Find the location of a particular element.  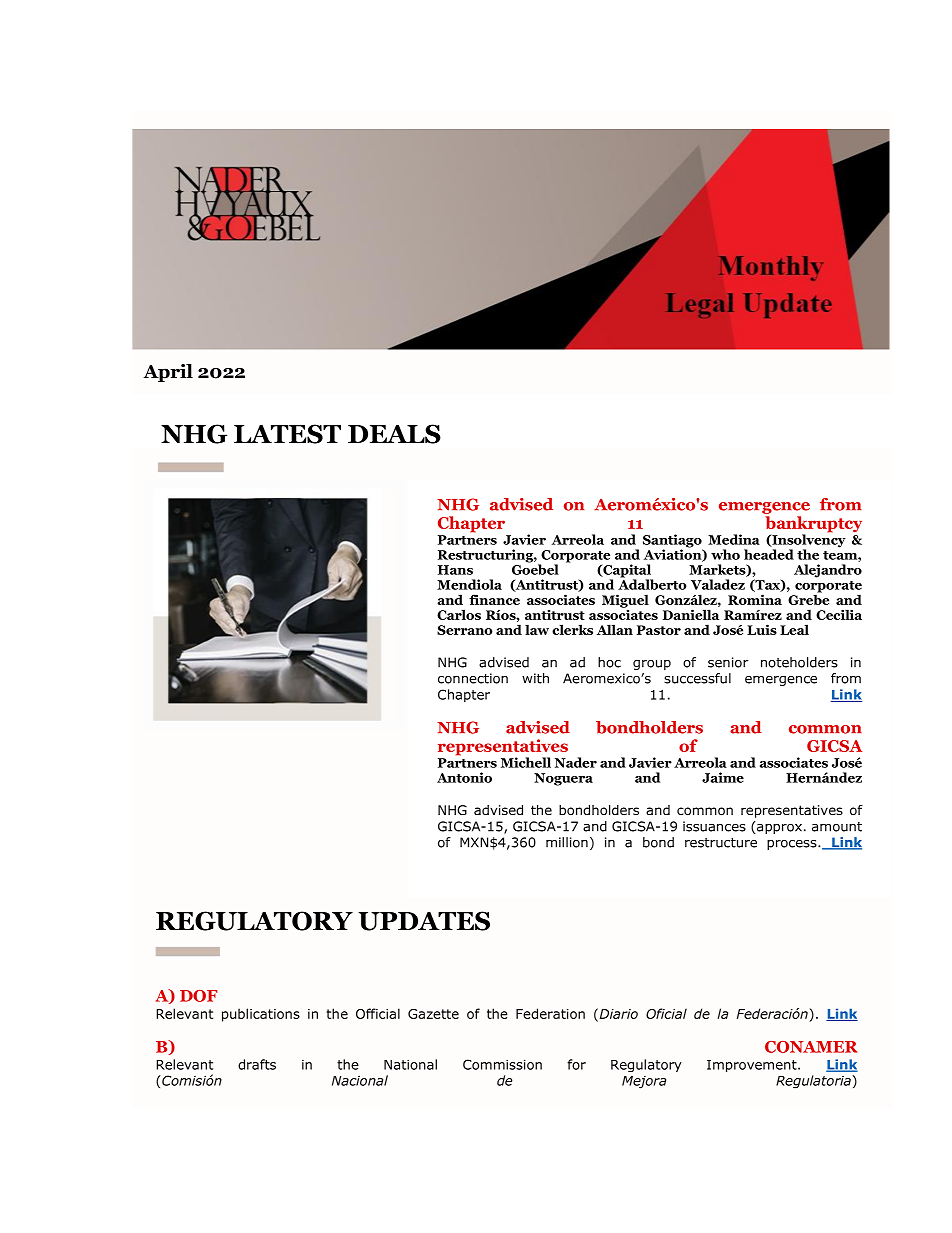

million is located at coordinates (567, 842).
